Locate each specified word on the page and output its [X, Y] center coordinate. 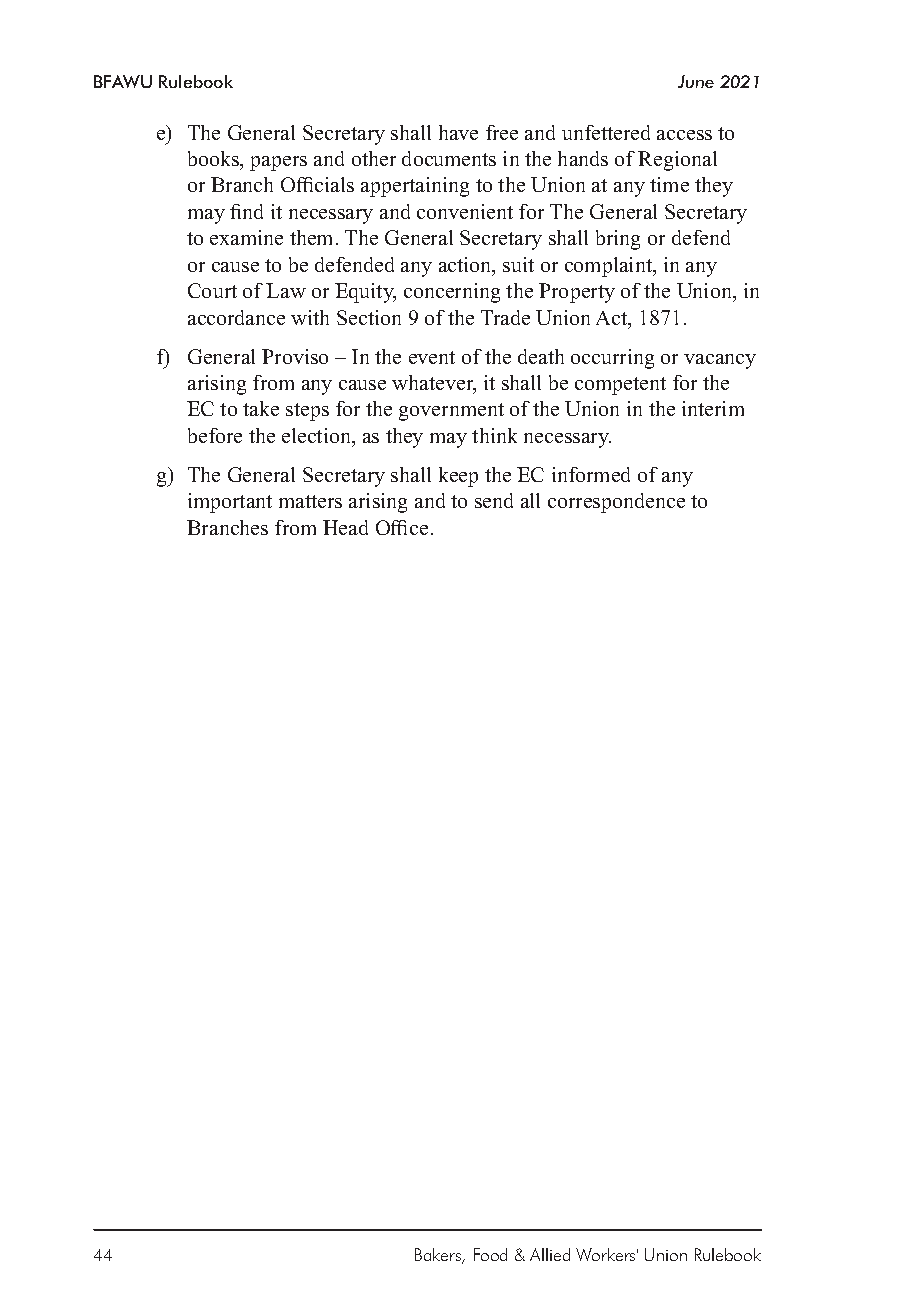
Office [402, 527]
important [230, 503]
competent [620, 386]
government [451, 412]
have [458, 132]
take [261, 408]
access [684, 135]
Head [345, 527]
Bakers [439, 1256]
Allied [550, 1254]
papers [278, 163]
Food [490, 1254]
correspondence [616, 503]
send [494, 500]
